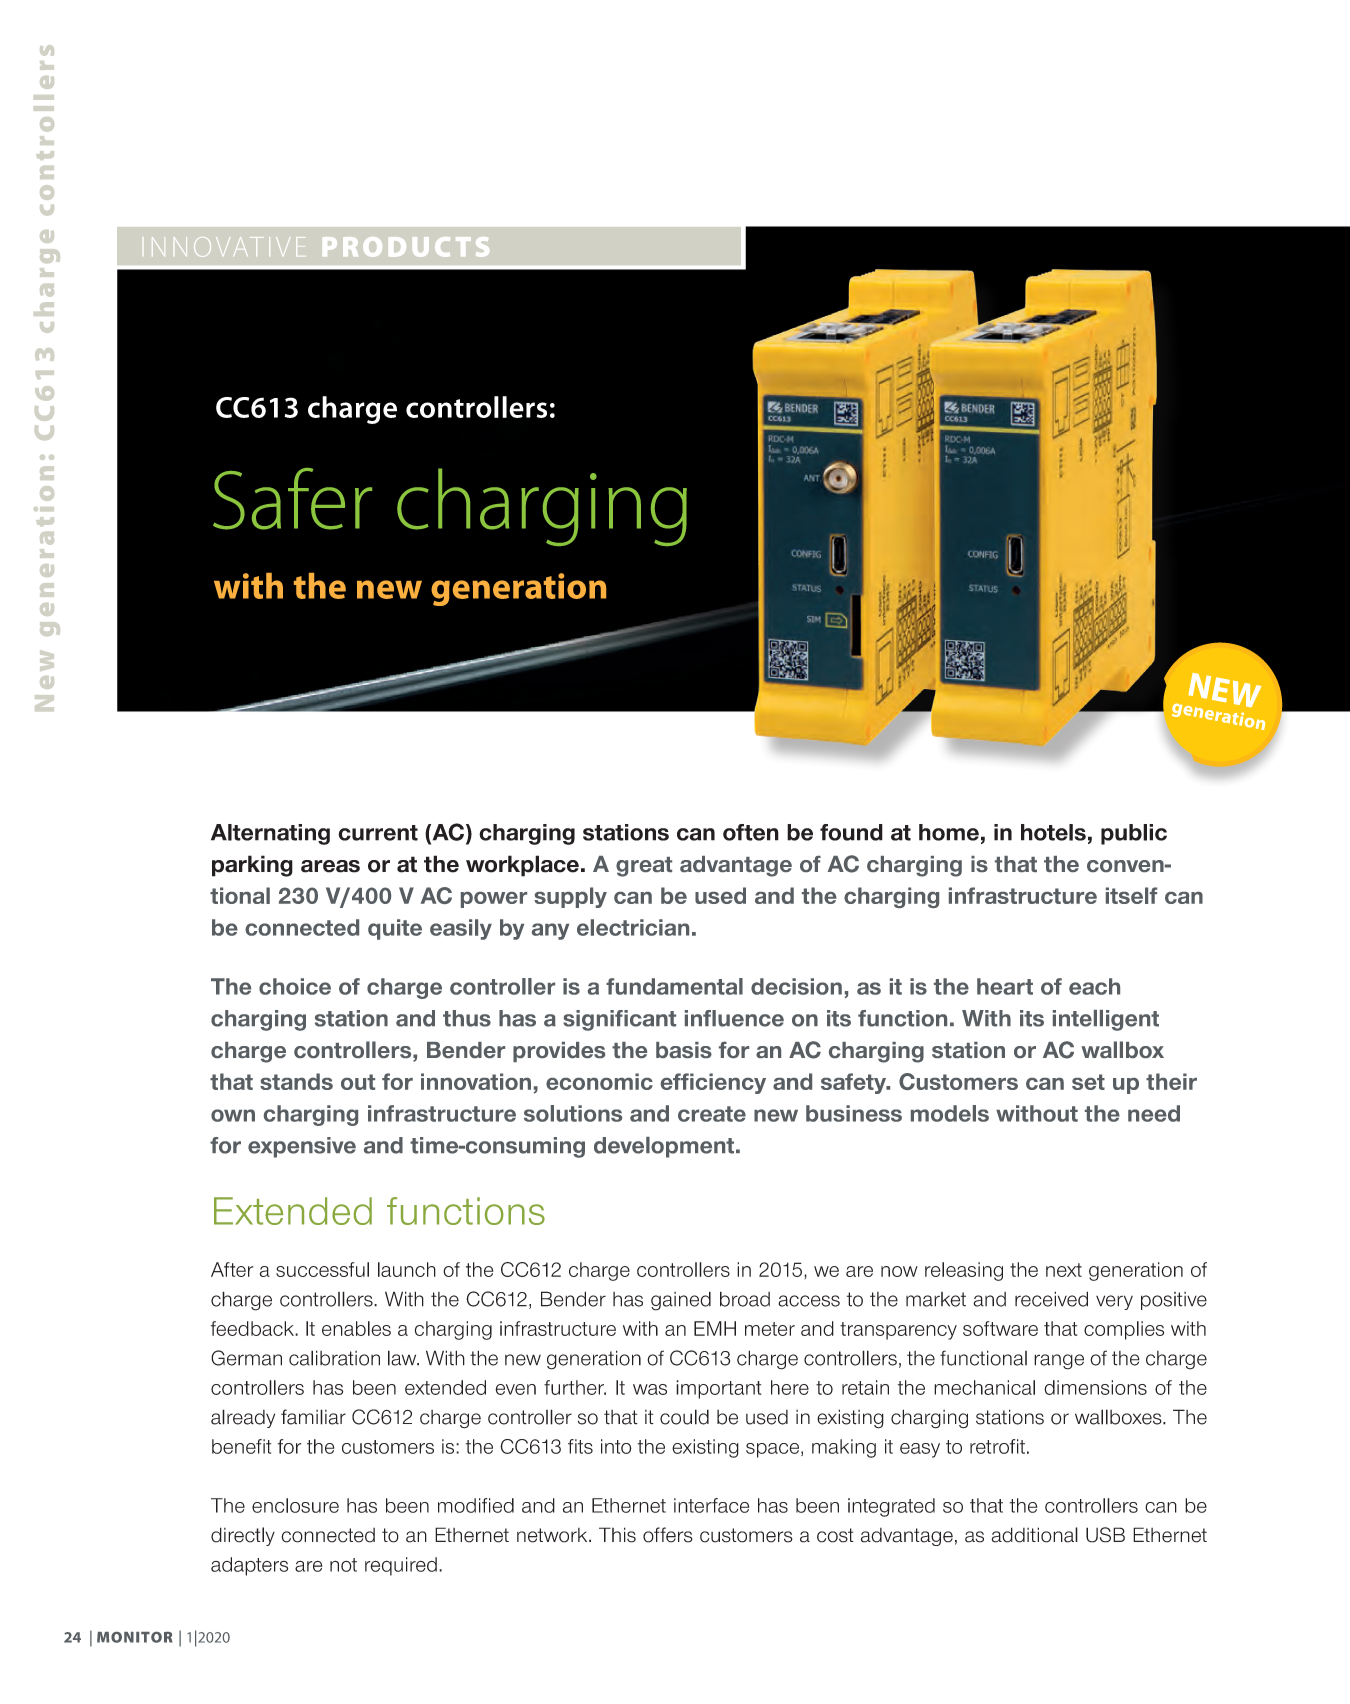 This screenshot has height=1704, width=1350. I want to click on USB, so click(1105, 1535).
